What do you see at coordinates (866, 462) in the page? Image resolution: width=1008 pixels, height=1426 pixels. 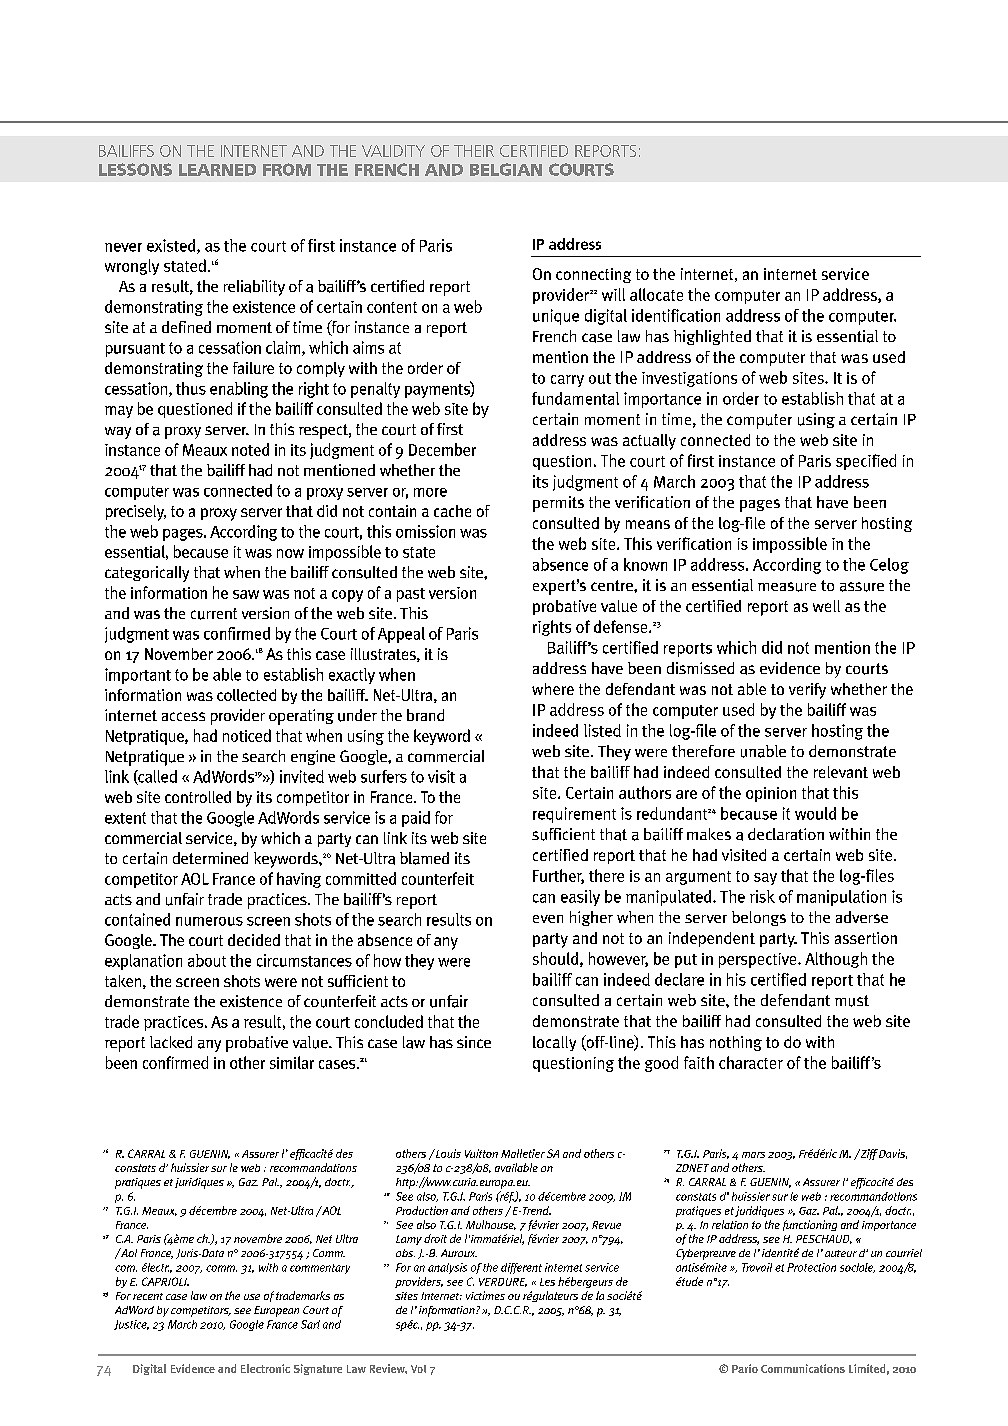 I see `specified` at bounding box center [866, 462].
